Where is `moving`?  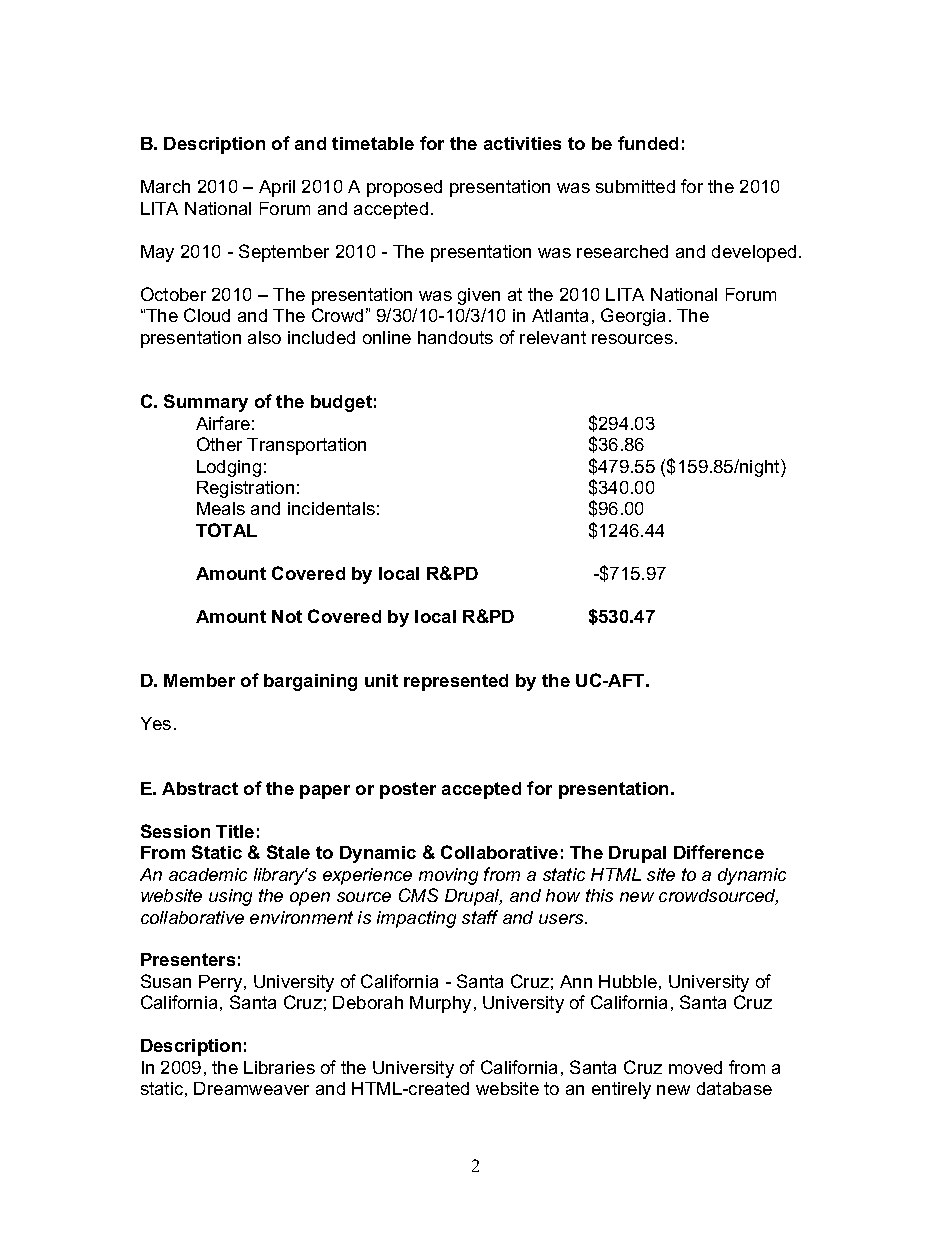 moving is located at coordinates (448, 876).
